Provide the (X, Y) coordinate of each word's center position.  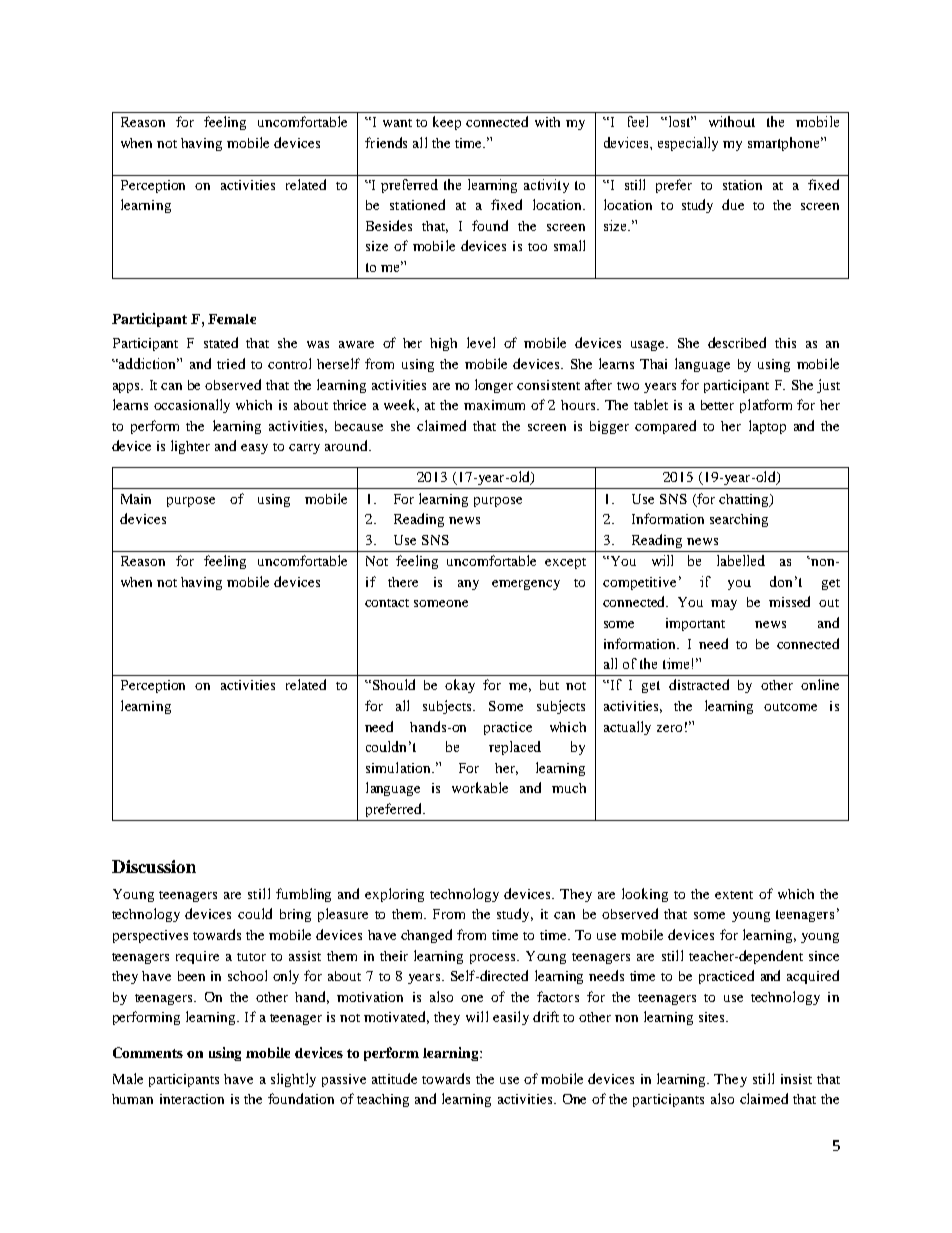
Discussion (154, 866)
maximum (494, 405)
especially (688, 144)
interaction (192, 1099)
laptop (767, 427)
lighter (190, 447)
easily (511, 1018)
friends (386, 142)
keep (447, 123)
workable (480, 787)
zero (669, 728)
